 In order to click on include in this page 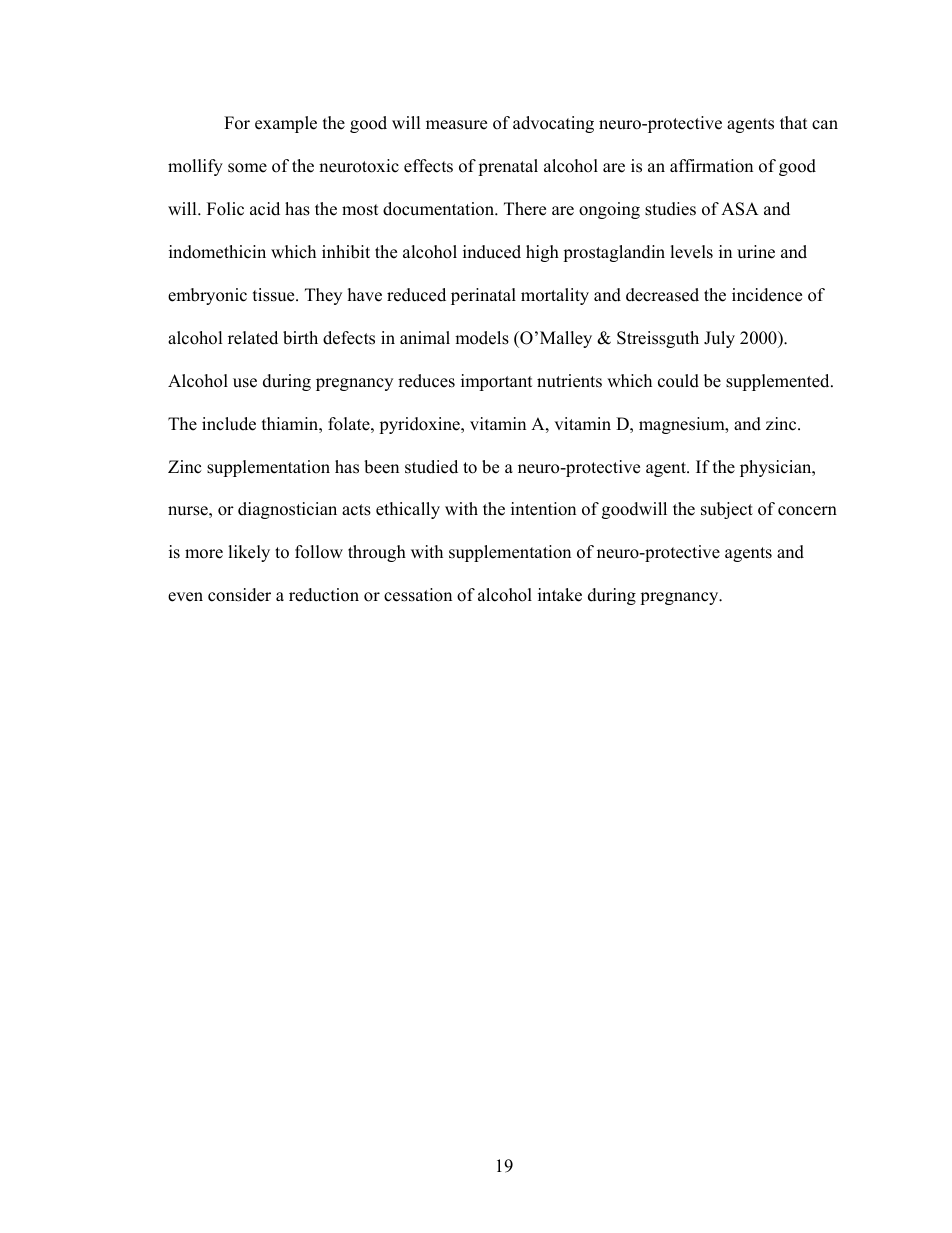, I will do `click(229, 424)`.
